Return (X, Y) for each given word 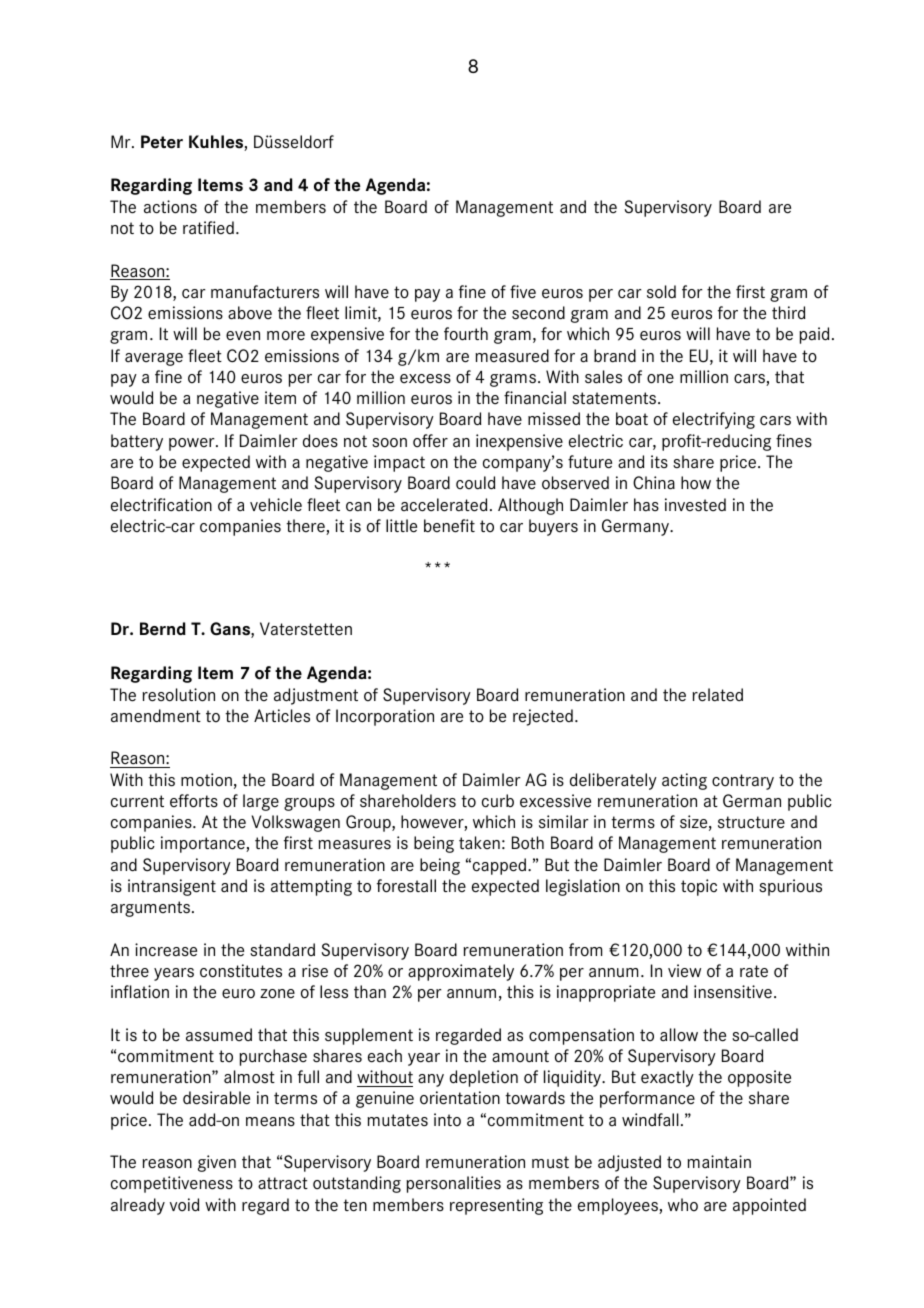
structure (751, 822)
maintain (719, 1162)
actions (170, 207)
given (217, 1163)
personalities (453, 1184)
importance (204, 844)
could (475, 483)
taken (479, 843)
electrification (161, 505)
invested (695, 505)
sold (661, 292)
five (523, 292)
